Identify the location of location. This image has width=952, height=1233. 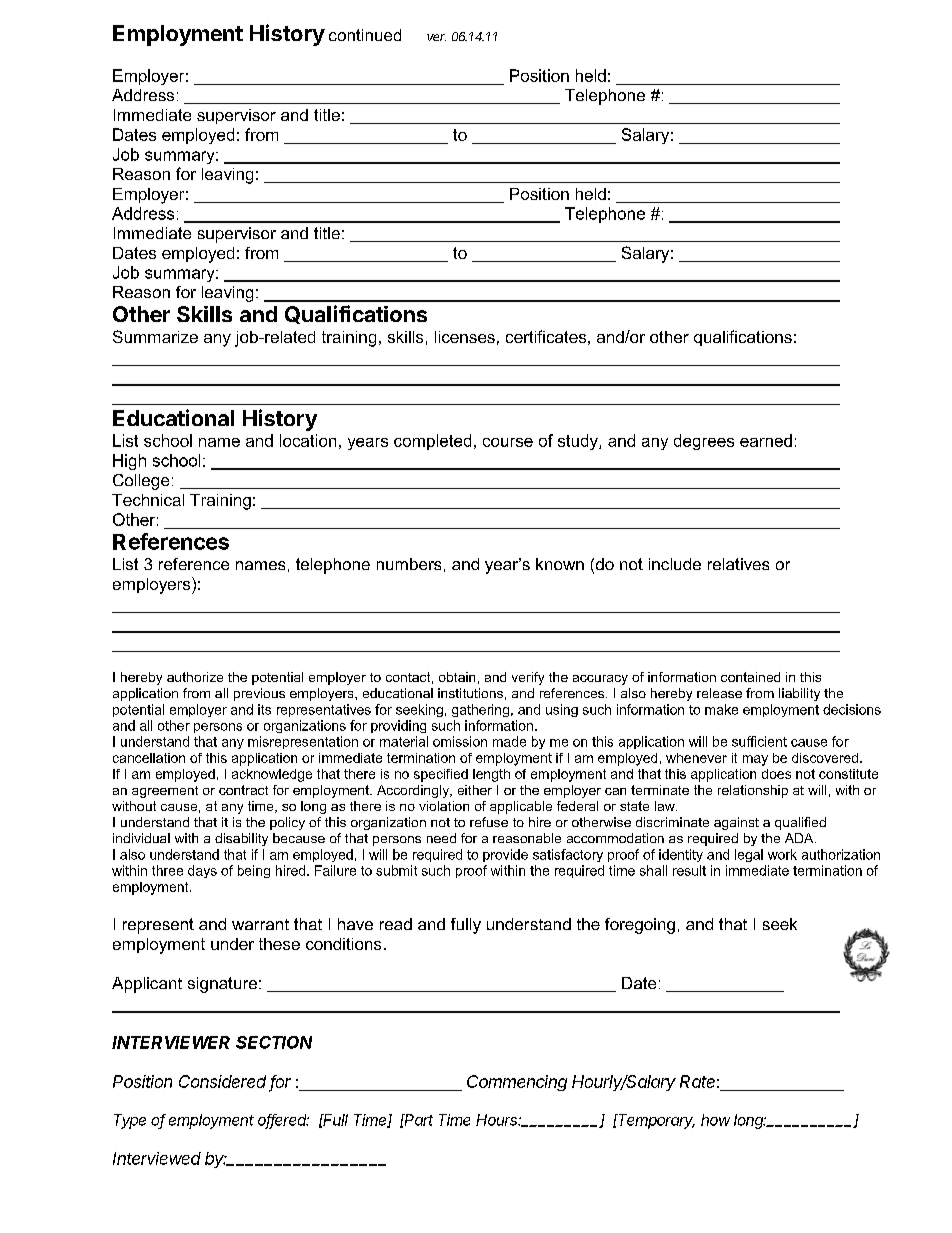
(308, 440).
